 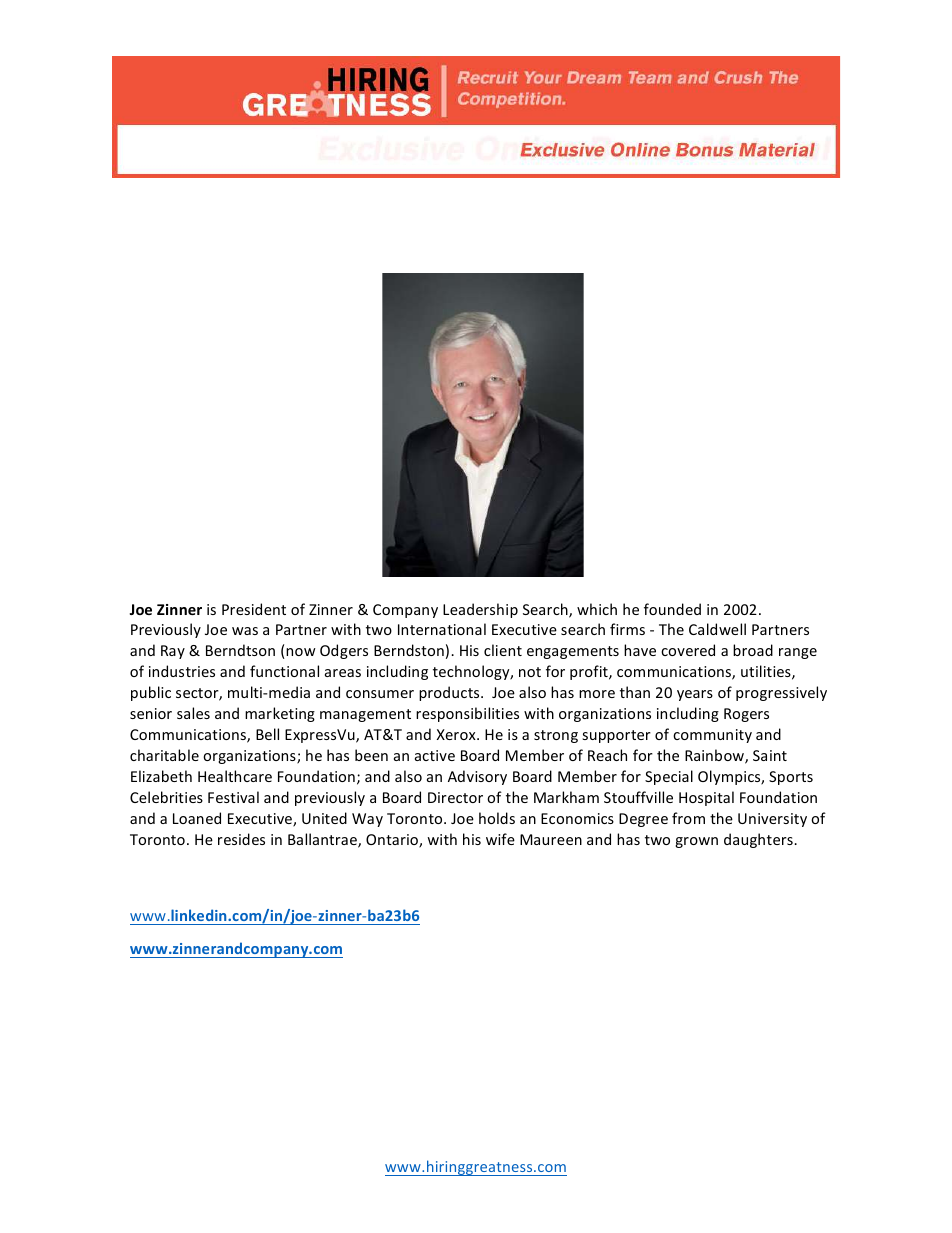 What do you see at coordinates (235, 776) in the screenshot?
I see `Healthcare` at bounding box center [235, 776].
